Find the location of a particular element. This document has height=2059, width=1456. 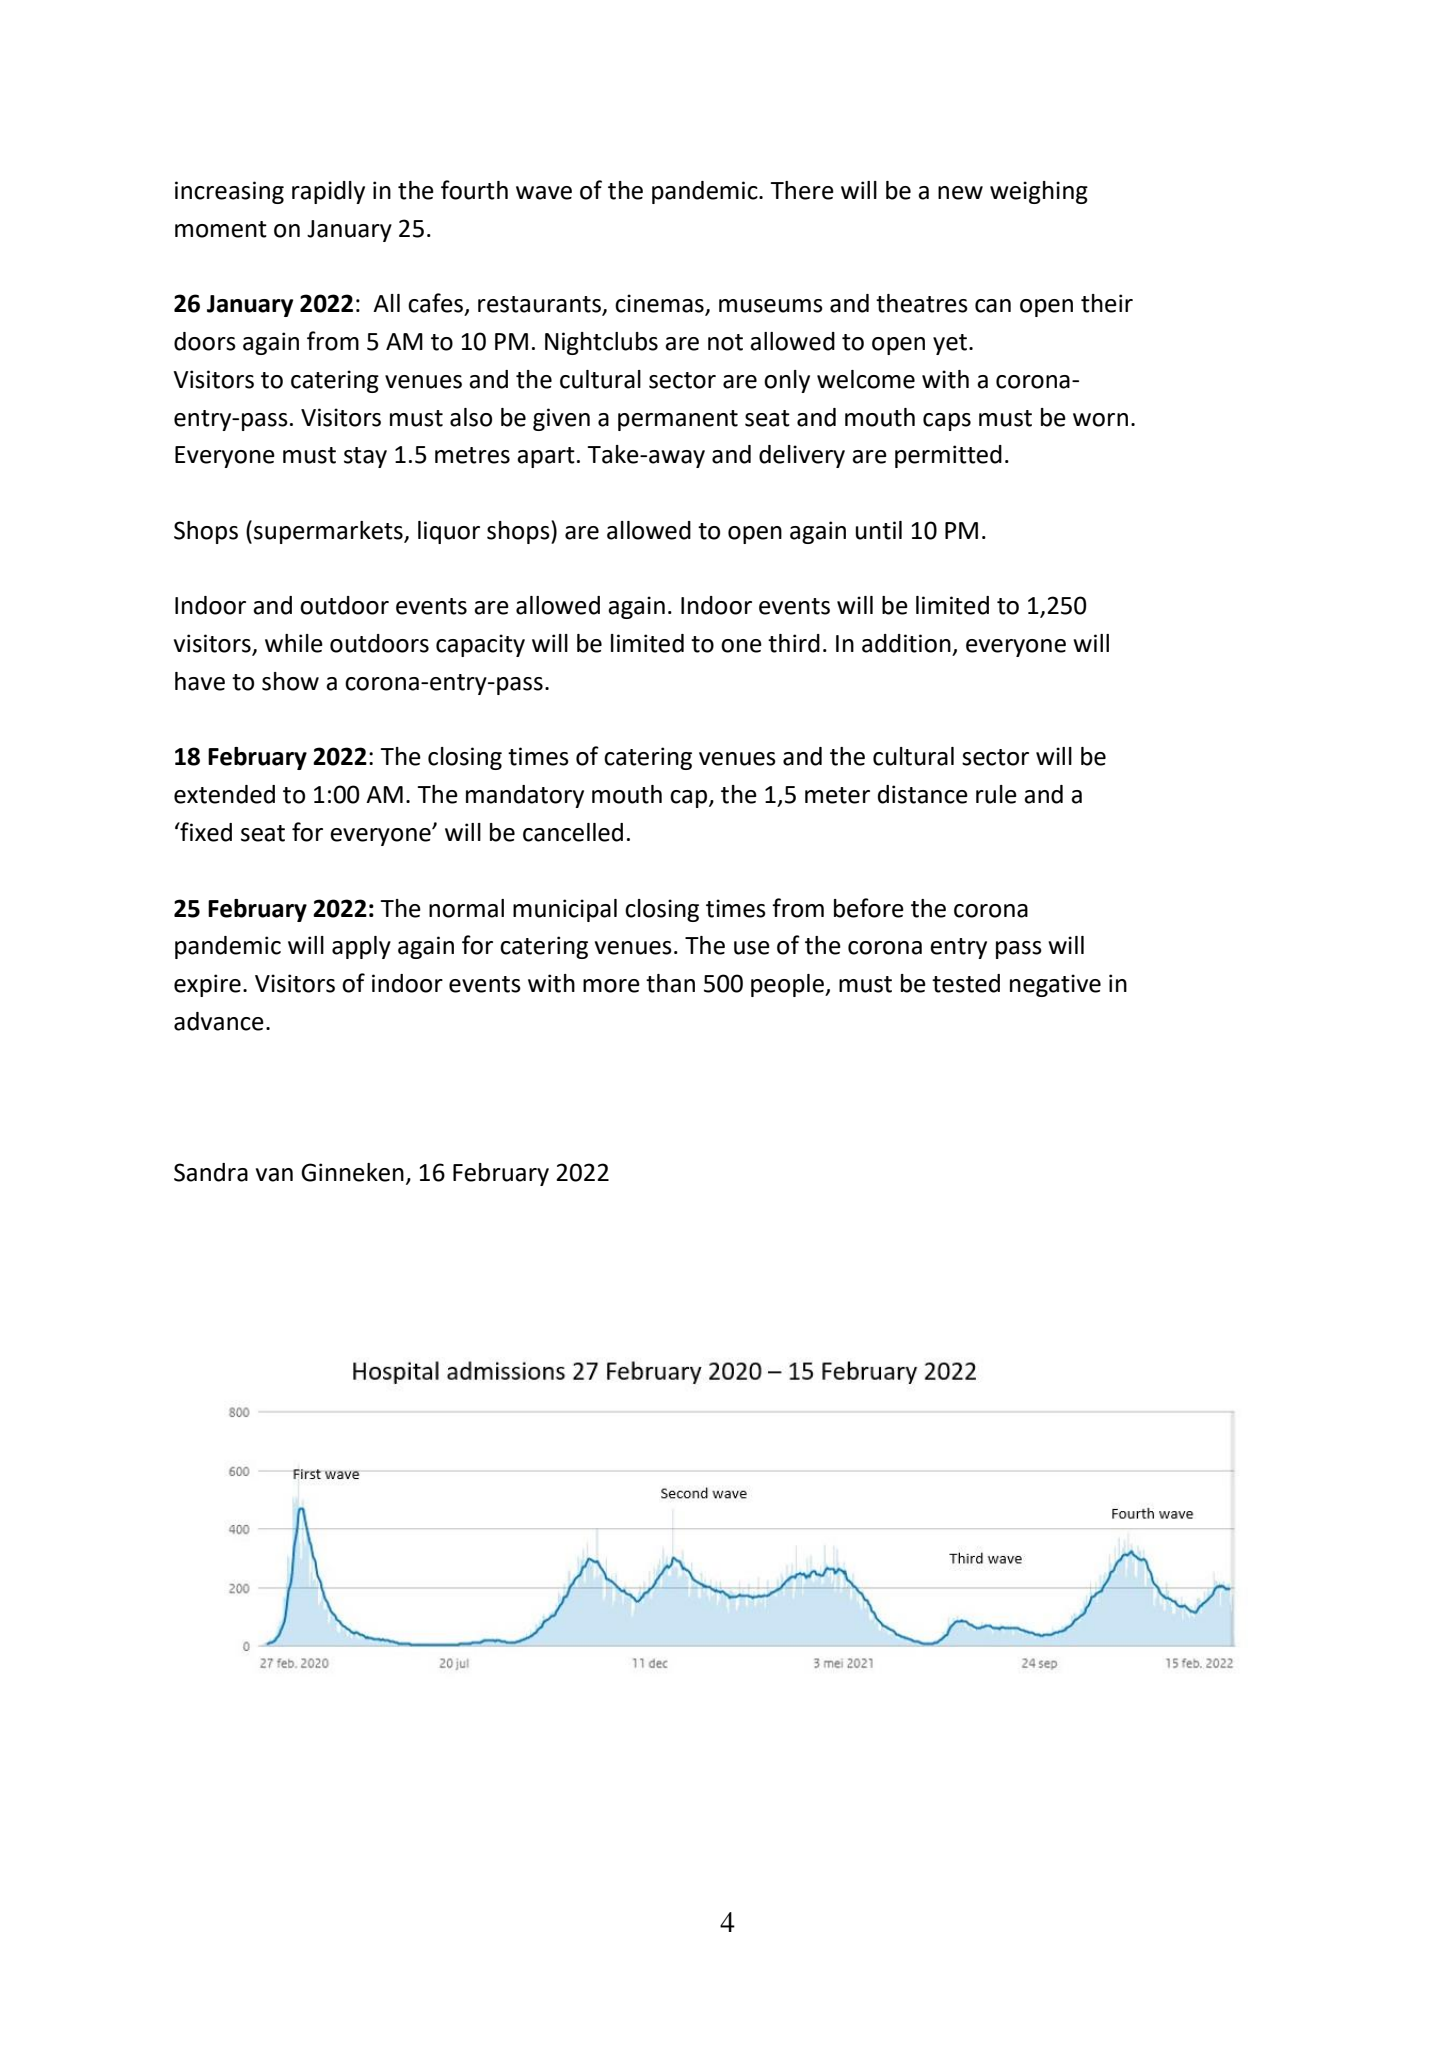

tested is located at coordinates (966, 983).
